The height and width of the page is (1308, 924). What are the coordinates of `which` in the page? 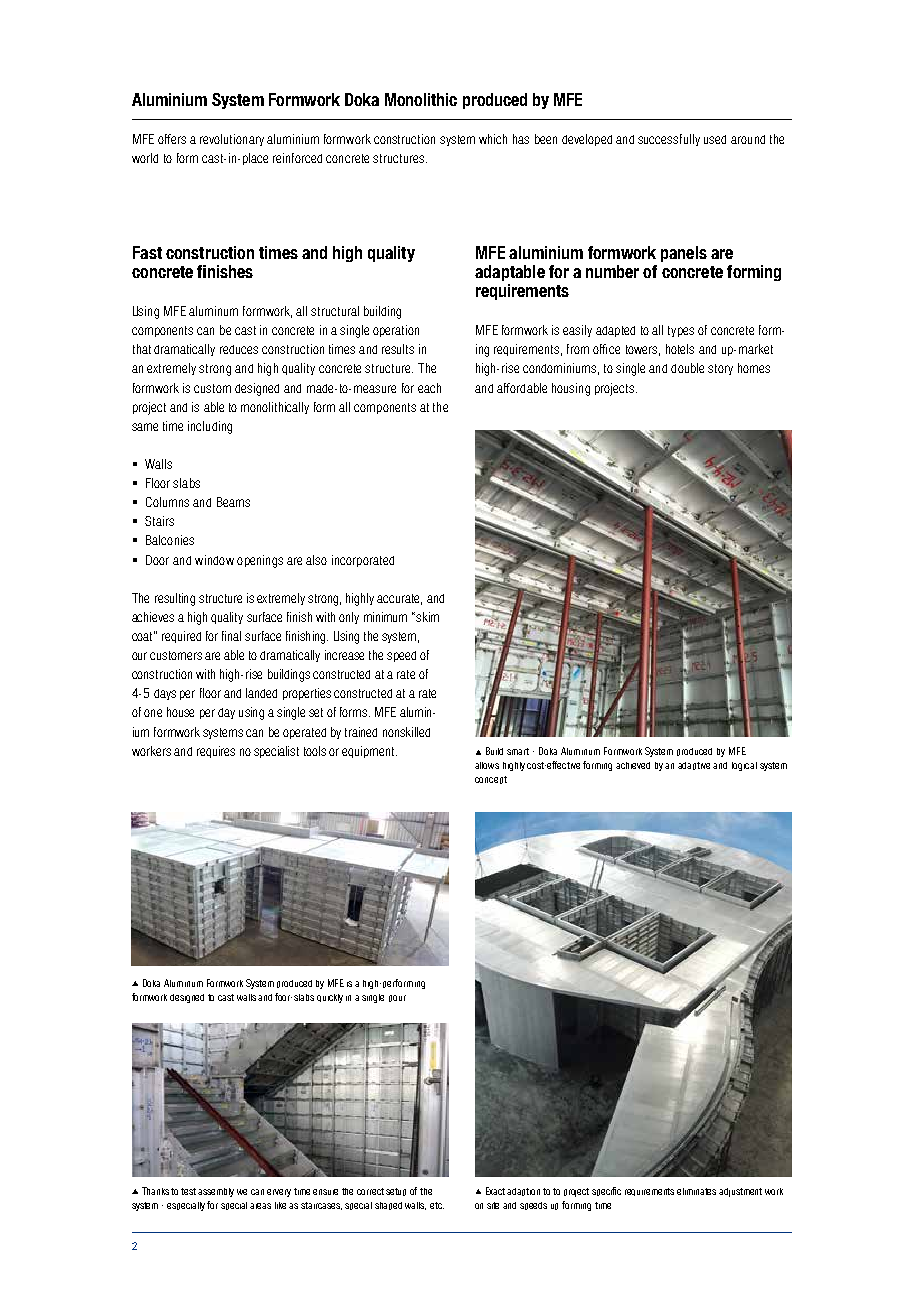 It's located at (493, 139).
